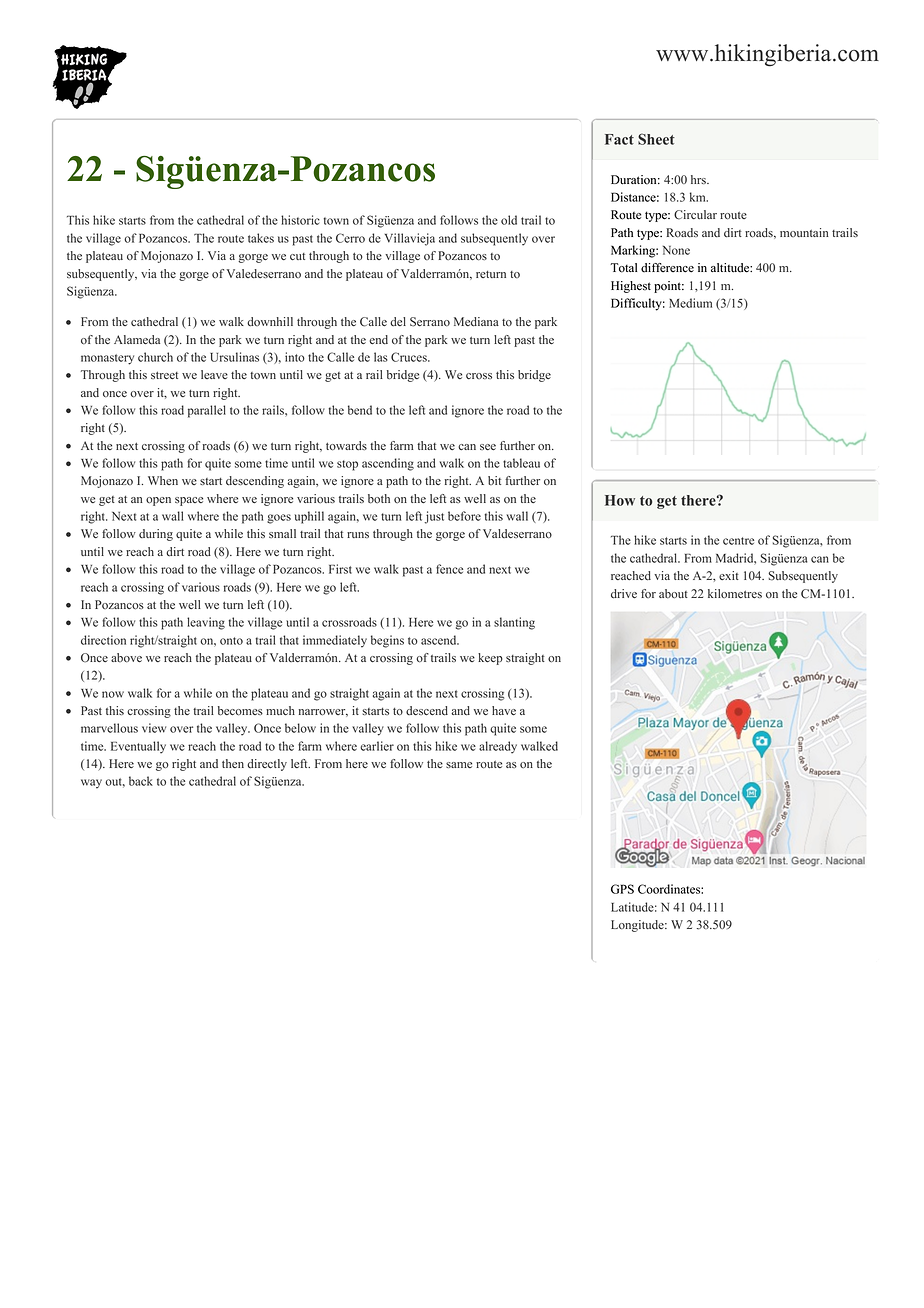 The image size is (924, 1308). Describe the element at coordinates (398, 322) in the screenshot. I see `del` at that location.
